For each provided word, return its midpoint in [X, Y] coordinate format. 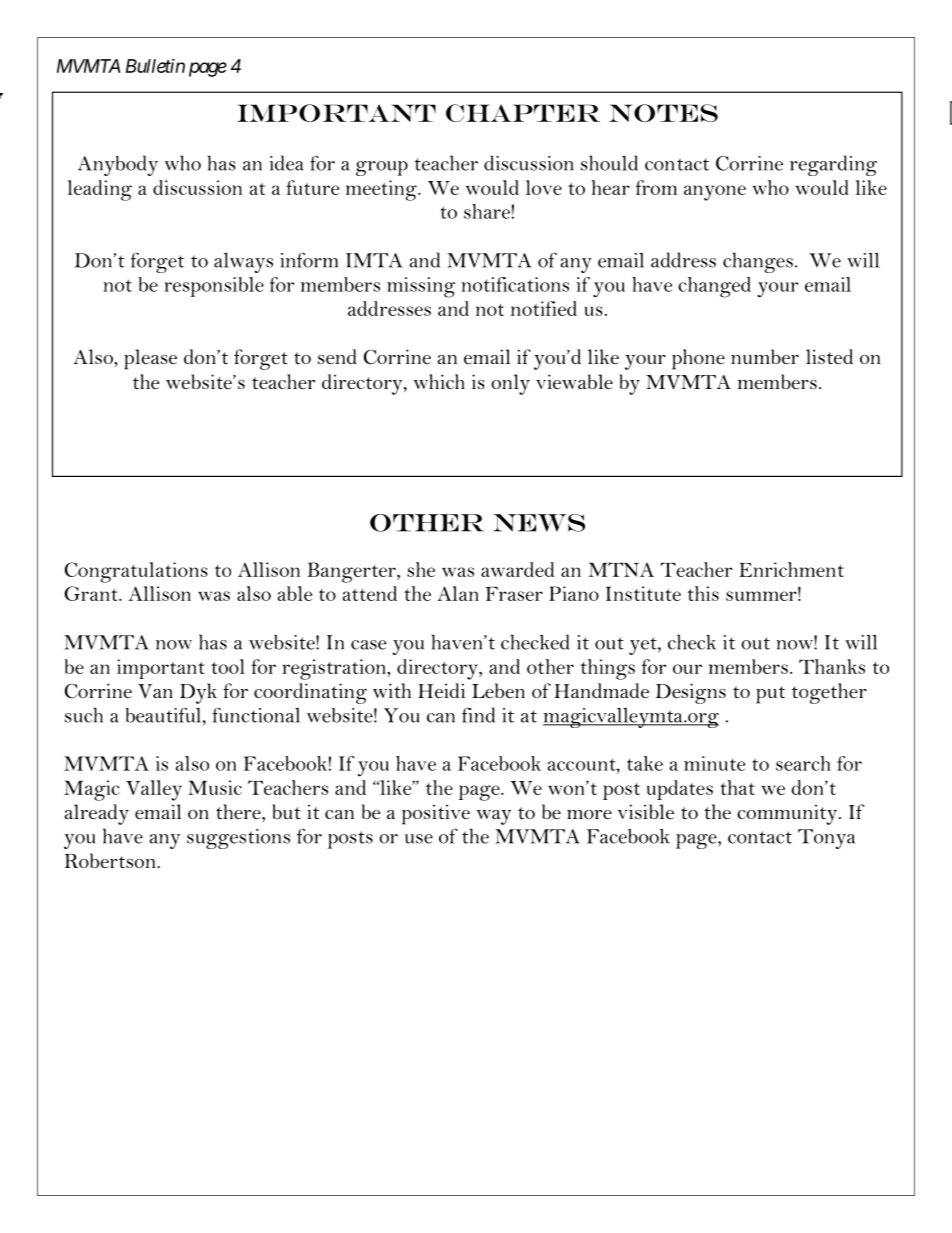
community [788, 815]
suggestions [238, 839]
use [419, 839]
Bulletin [155, 65]
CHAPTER [523, 113]
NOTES [663, 113]
